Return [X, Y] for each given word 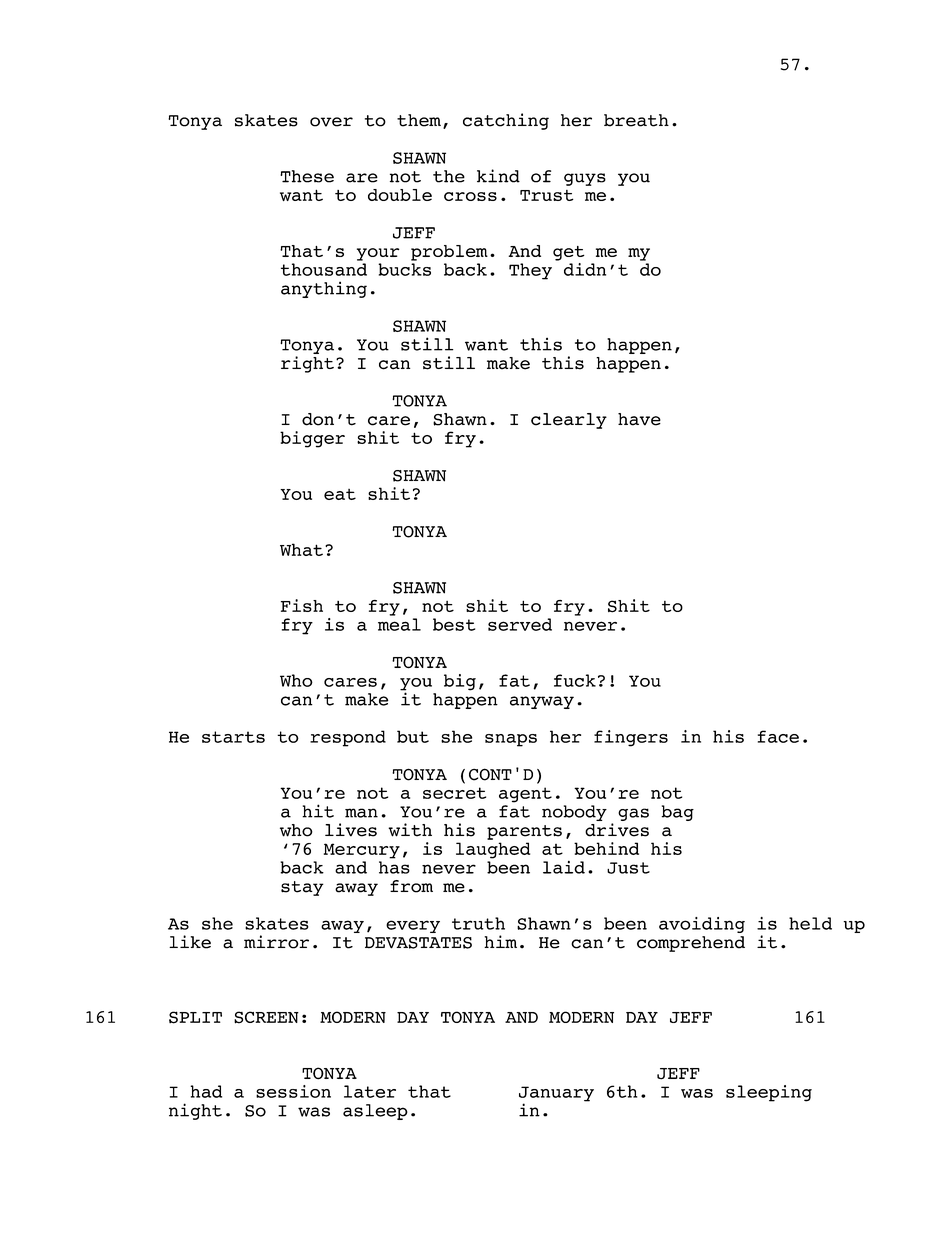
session [293, 1091]
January [556, 1095]
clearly [569, 421]
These [307, 176]
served [520, 624]
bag [677, 813]
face [778, 736]
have [639, 419]
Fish [302, 605]
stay [302, 888]
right [307, 364]
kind [498, 176]
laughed [493, 850]
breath [636, 120]
